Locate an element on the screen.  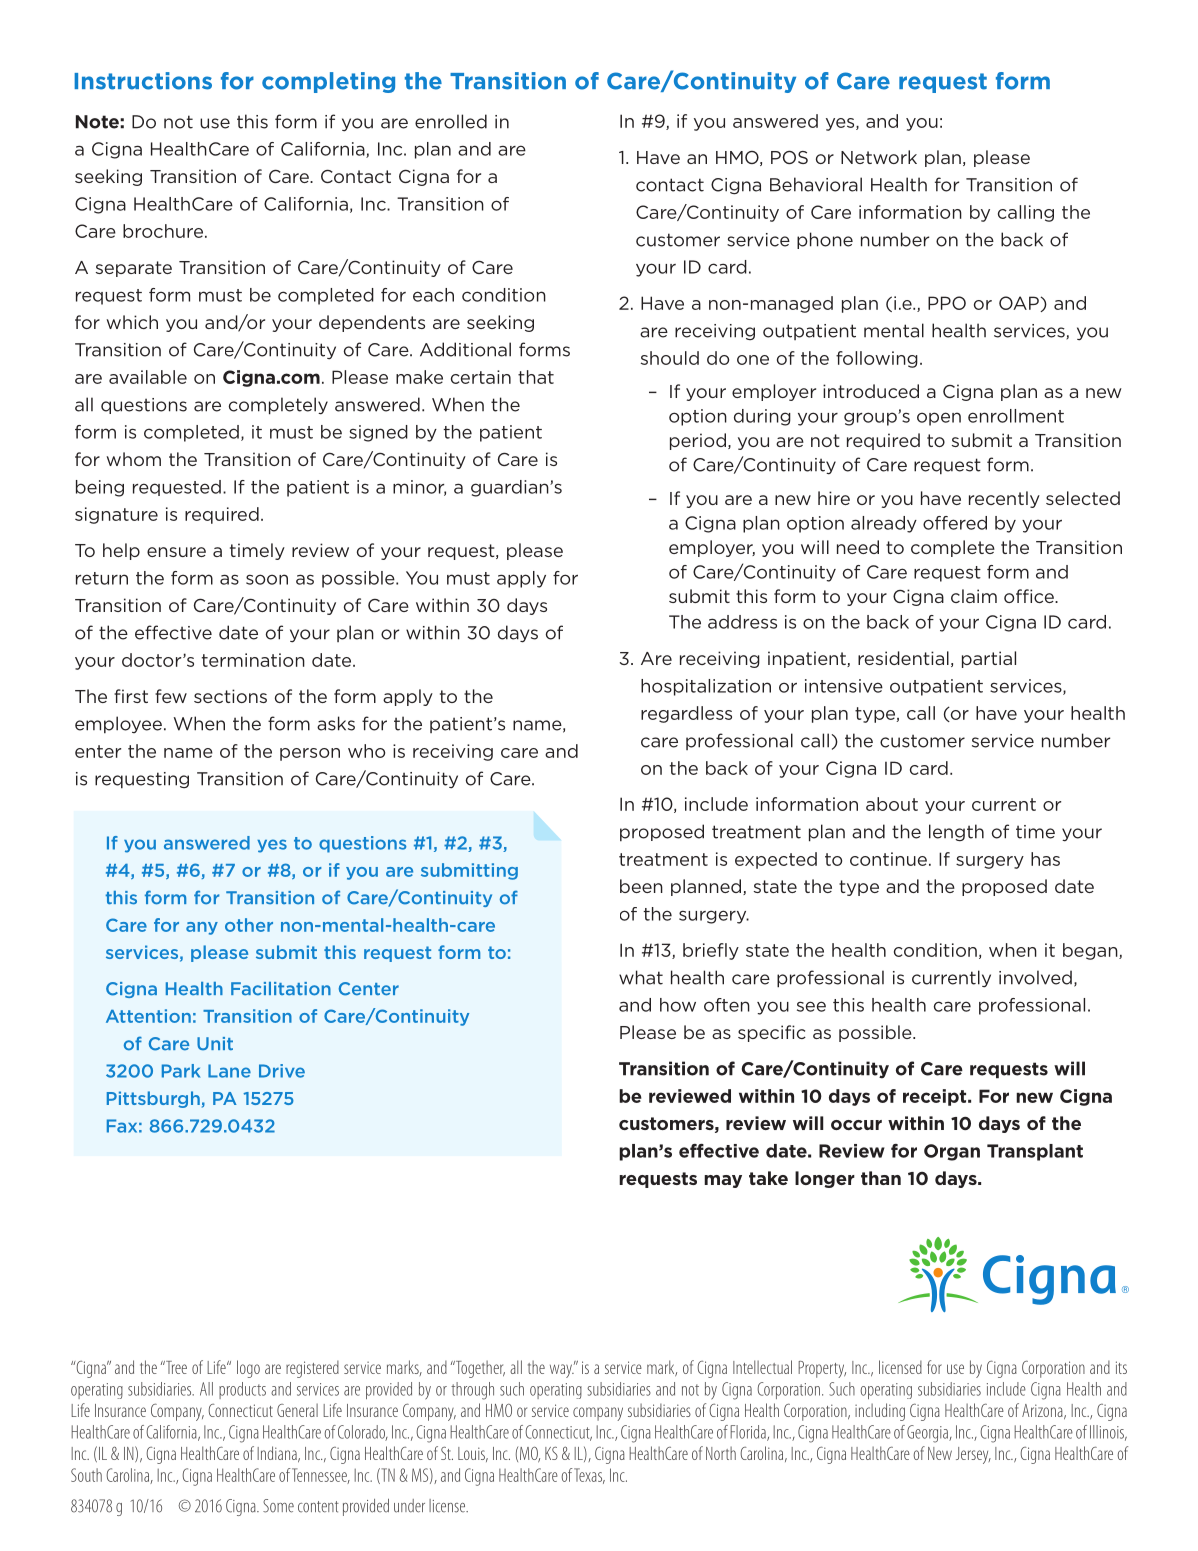
whom is located at coordinates (133, 459).
